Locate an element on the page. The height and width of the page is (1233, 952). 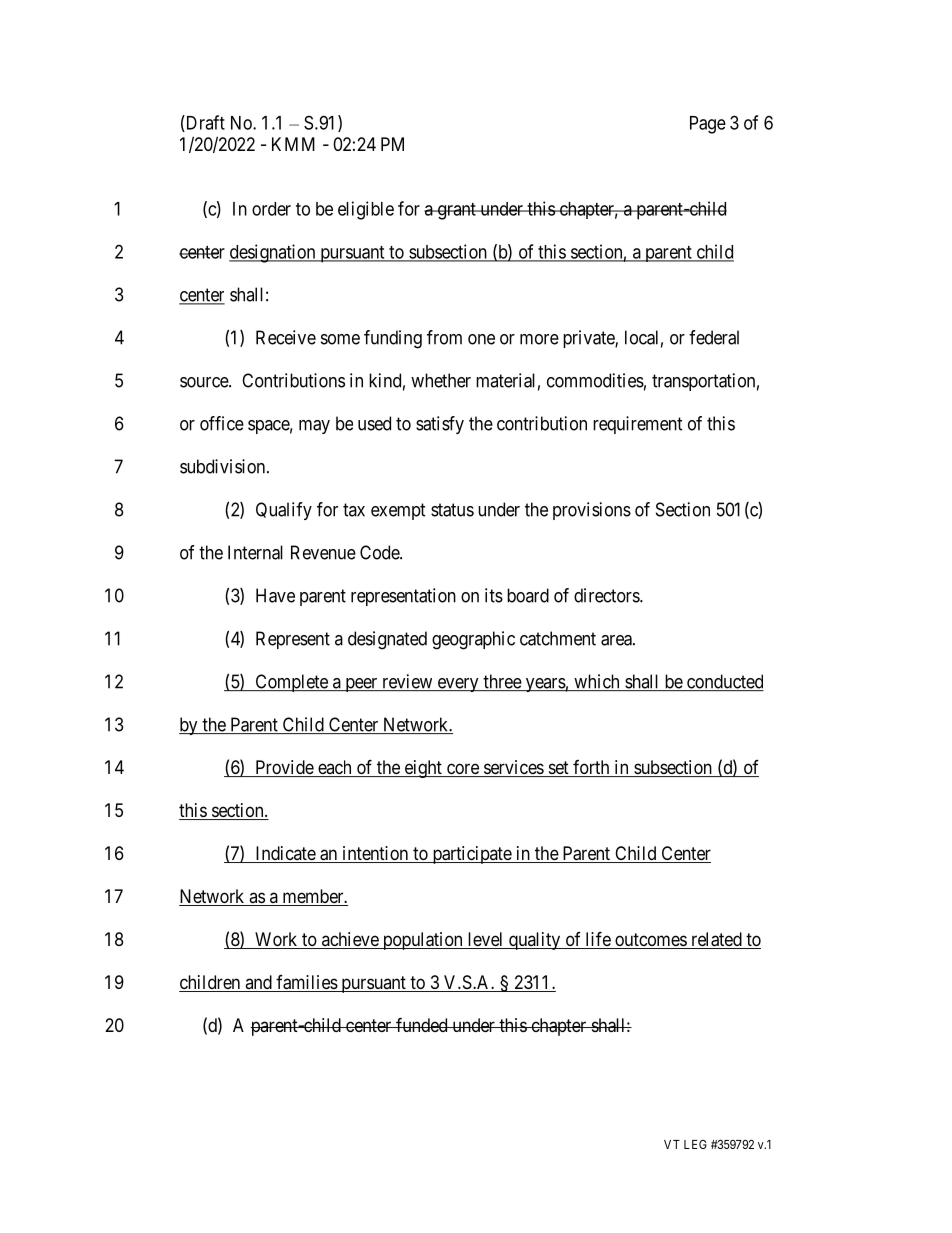
outcomes is located at coordinates (650, 941).
